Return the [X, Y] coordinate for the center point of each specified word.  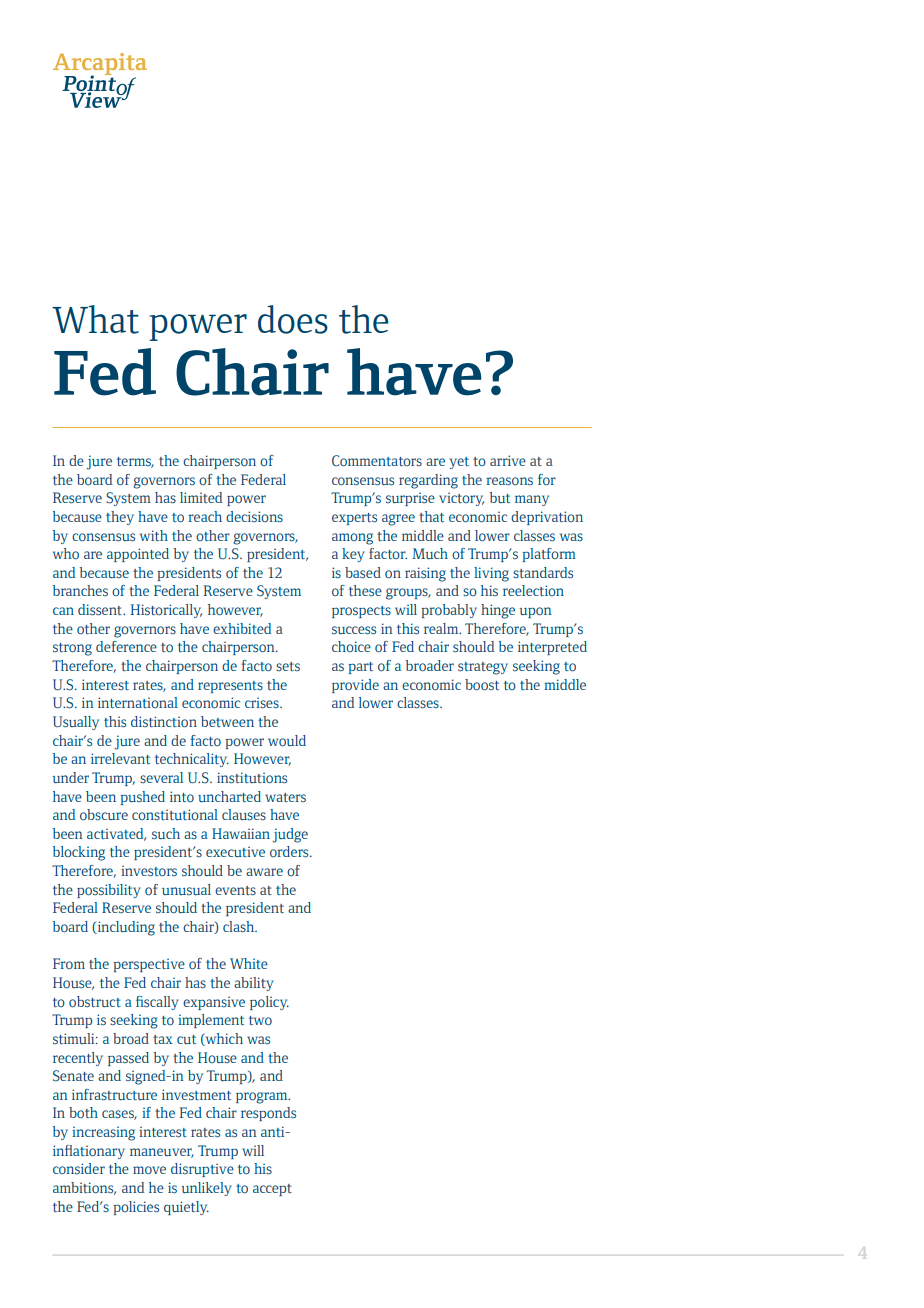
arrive [508, 460]
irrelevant [120, 758]
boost [482, 685]
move [149, 1170]
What [95, 319]
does [293, 319]
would [287, 741]
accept [272, 1190]
